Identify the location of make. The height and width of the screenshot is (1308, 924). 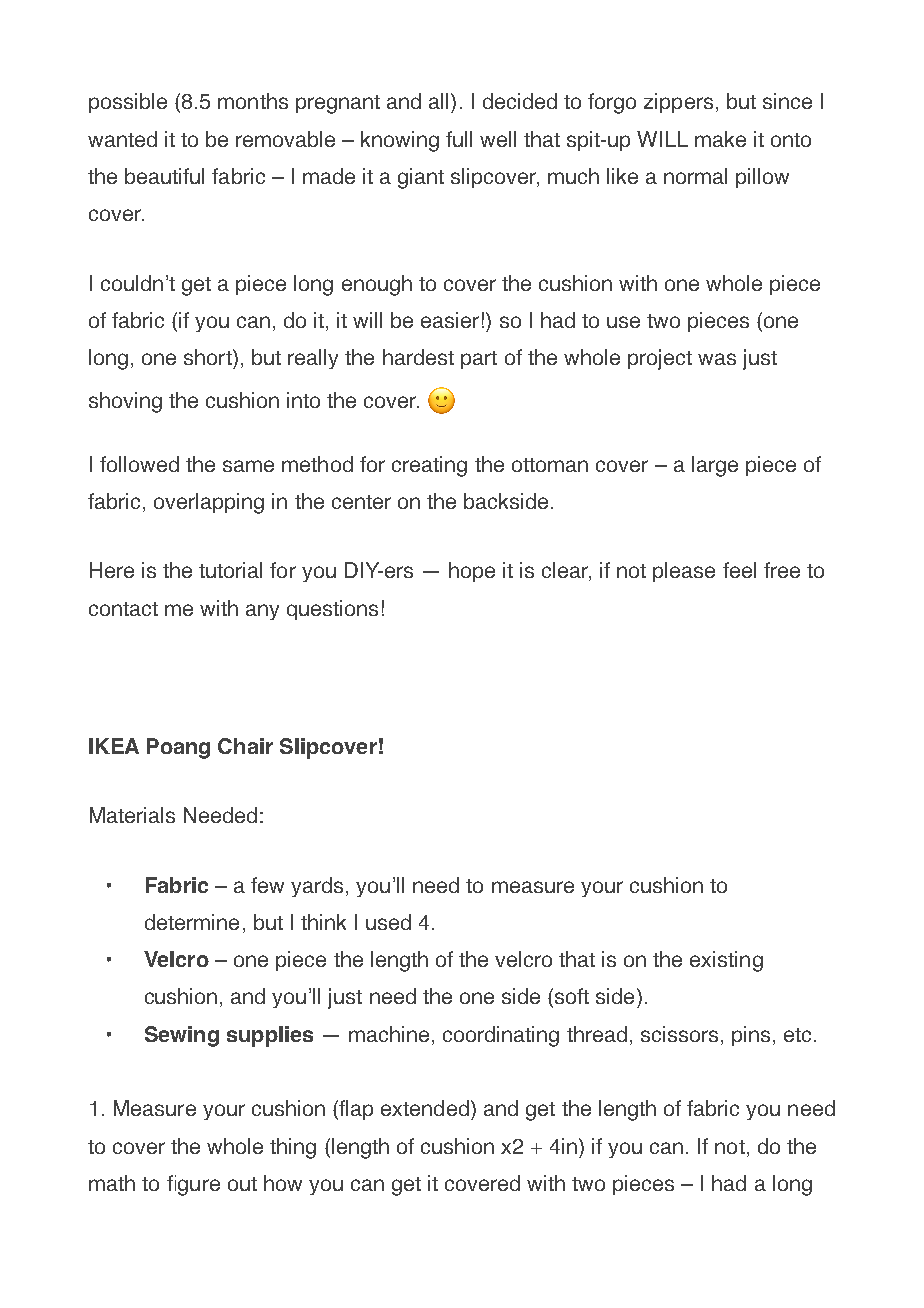
(720, 139).
